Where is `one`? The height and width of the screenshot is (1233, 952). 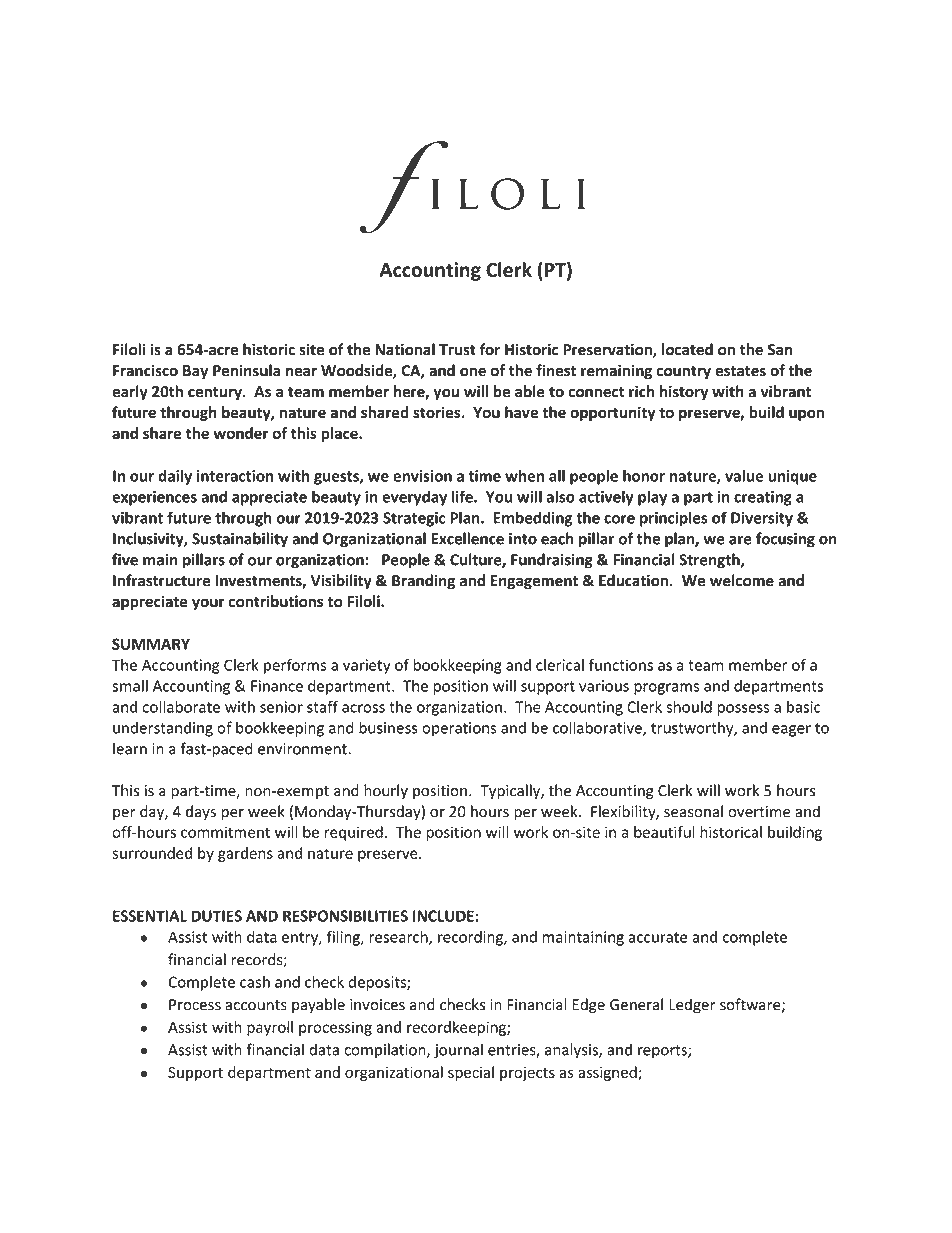 one is located at coordinates (473, 372).
